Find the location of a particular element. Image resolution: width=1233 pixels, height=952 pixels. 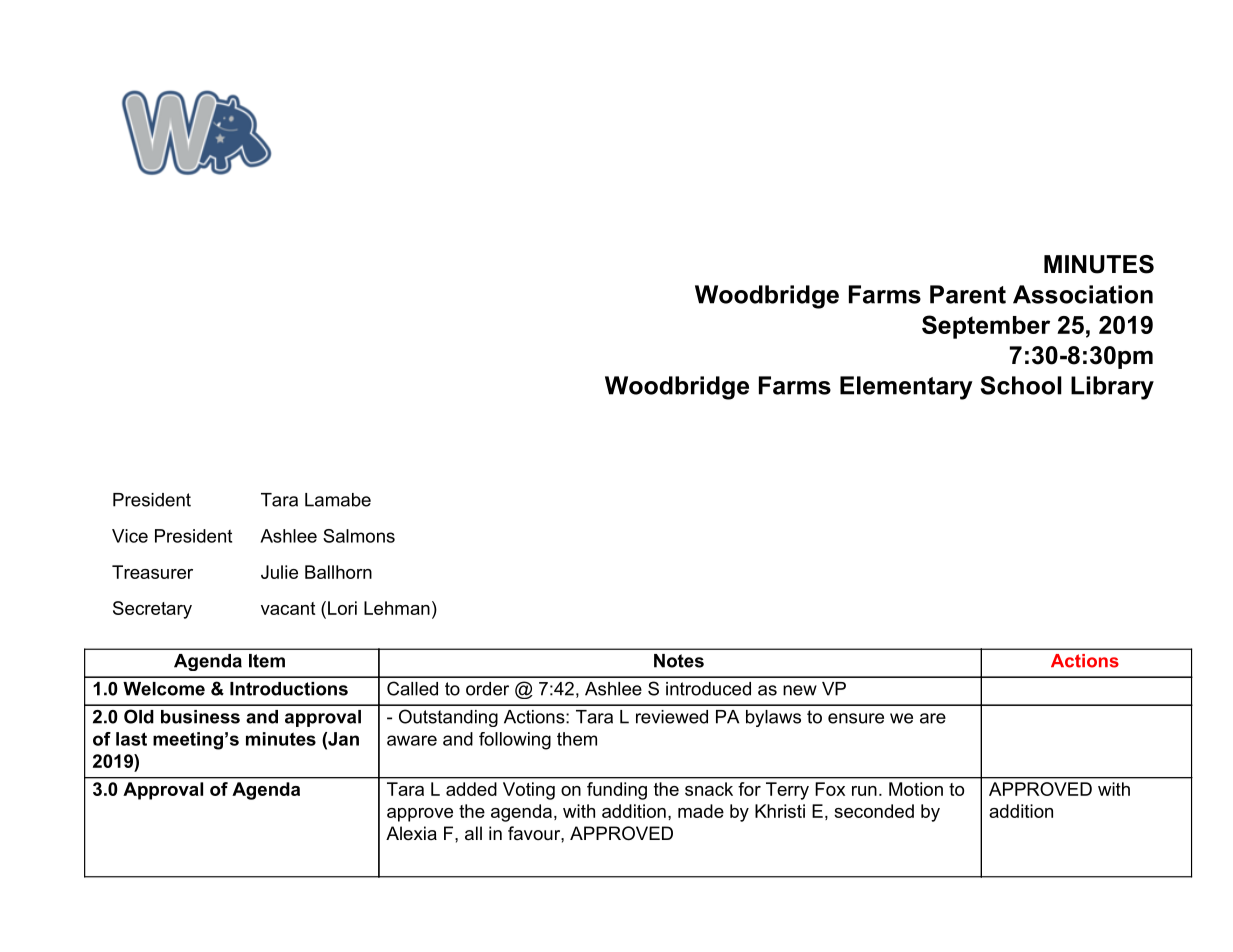

Lehman is located at coordinates (397, 608).
